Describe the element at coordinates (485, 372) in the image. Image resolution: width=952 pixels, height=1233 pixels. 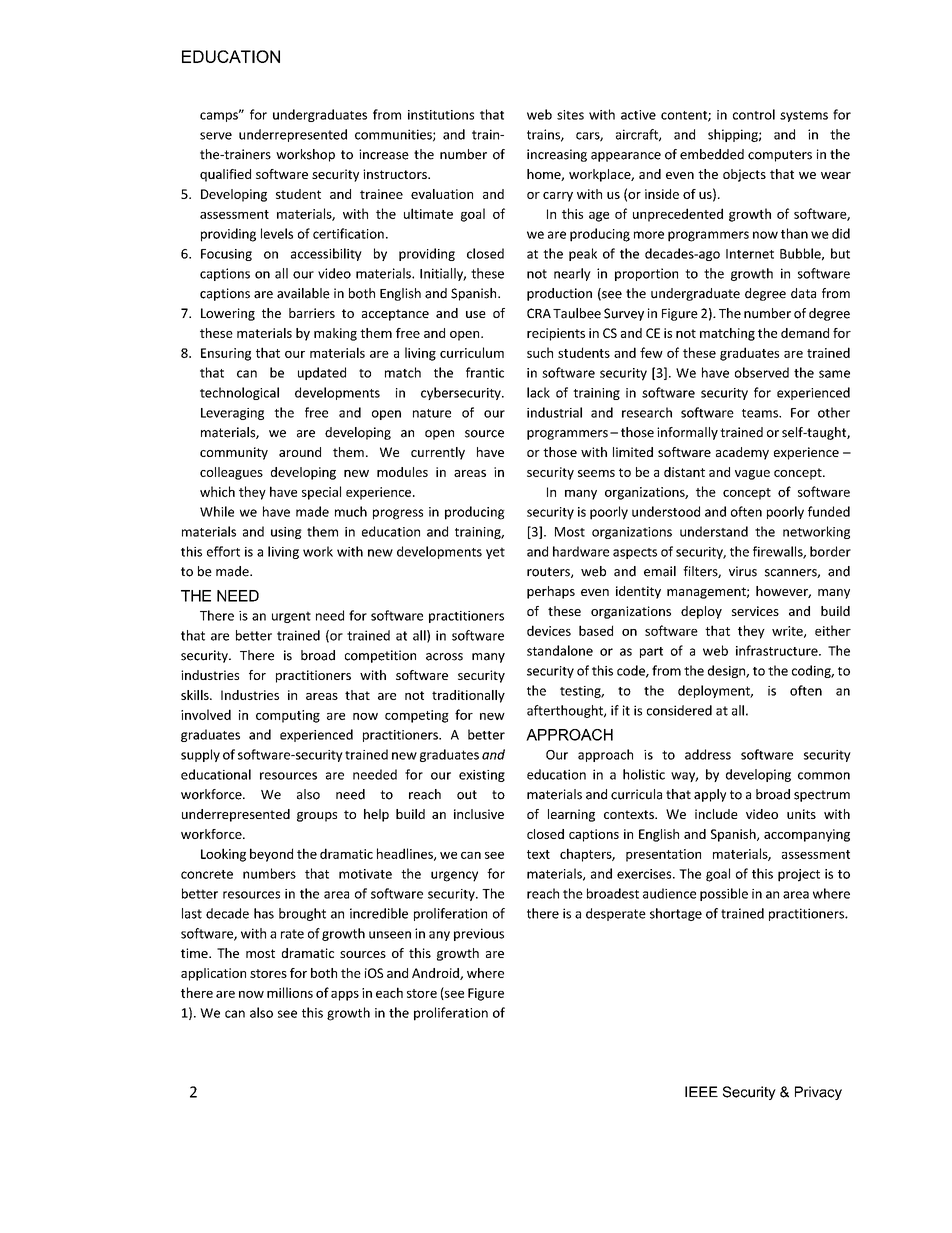
I see `frantic` at that location.
